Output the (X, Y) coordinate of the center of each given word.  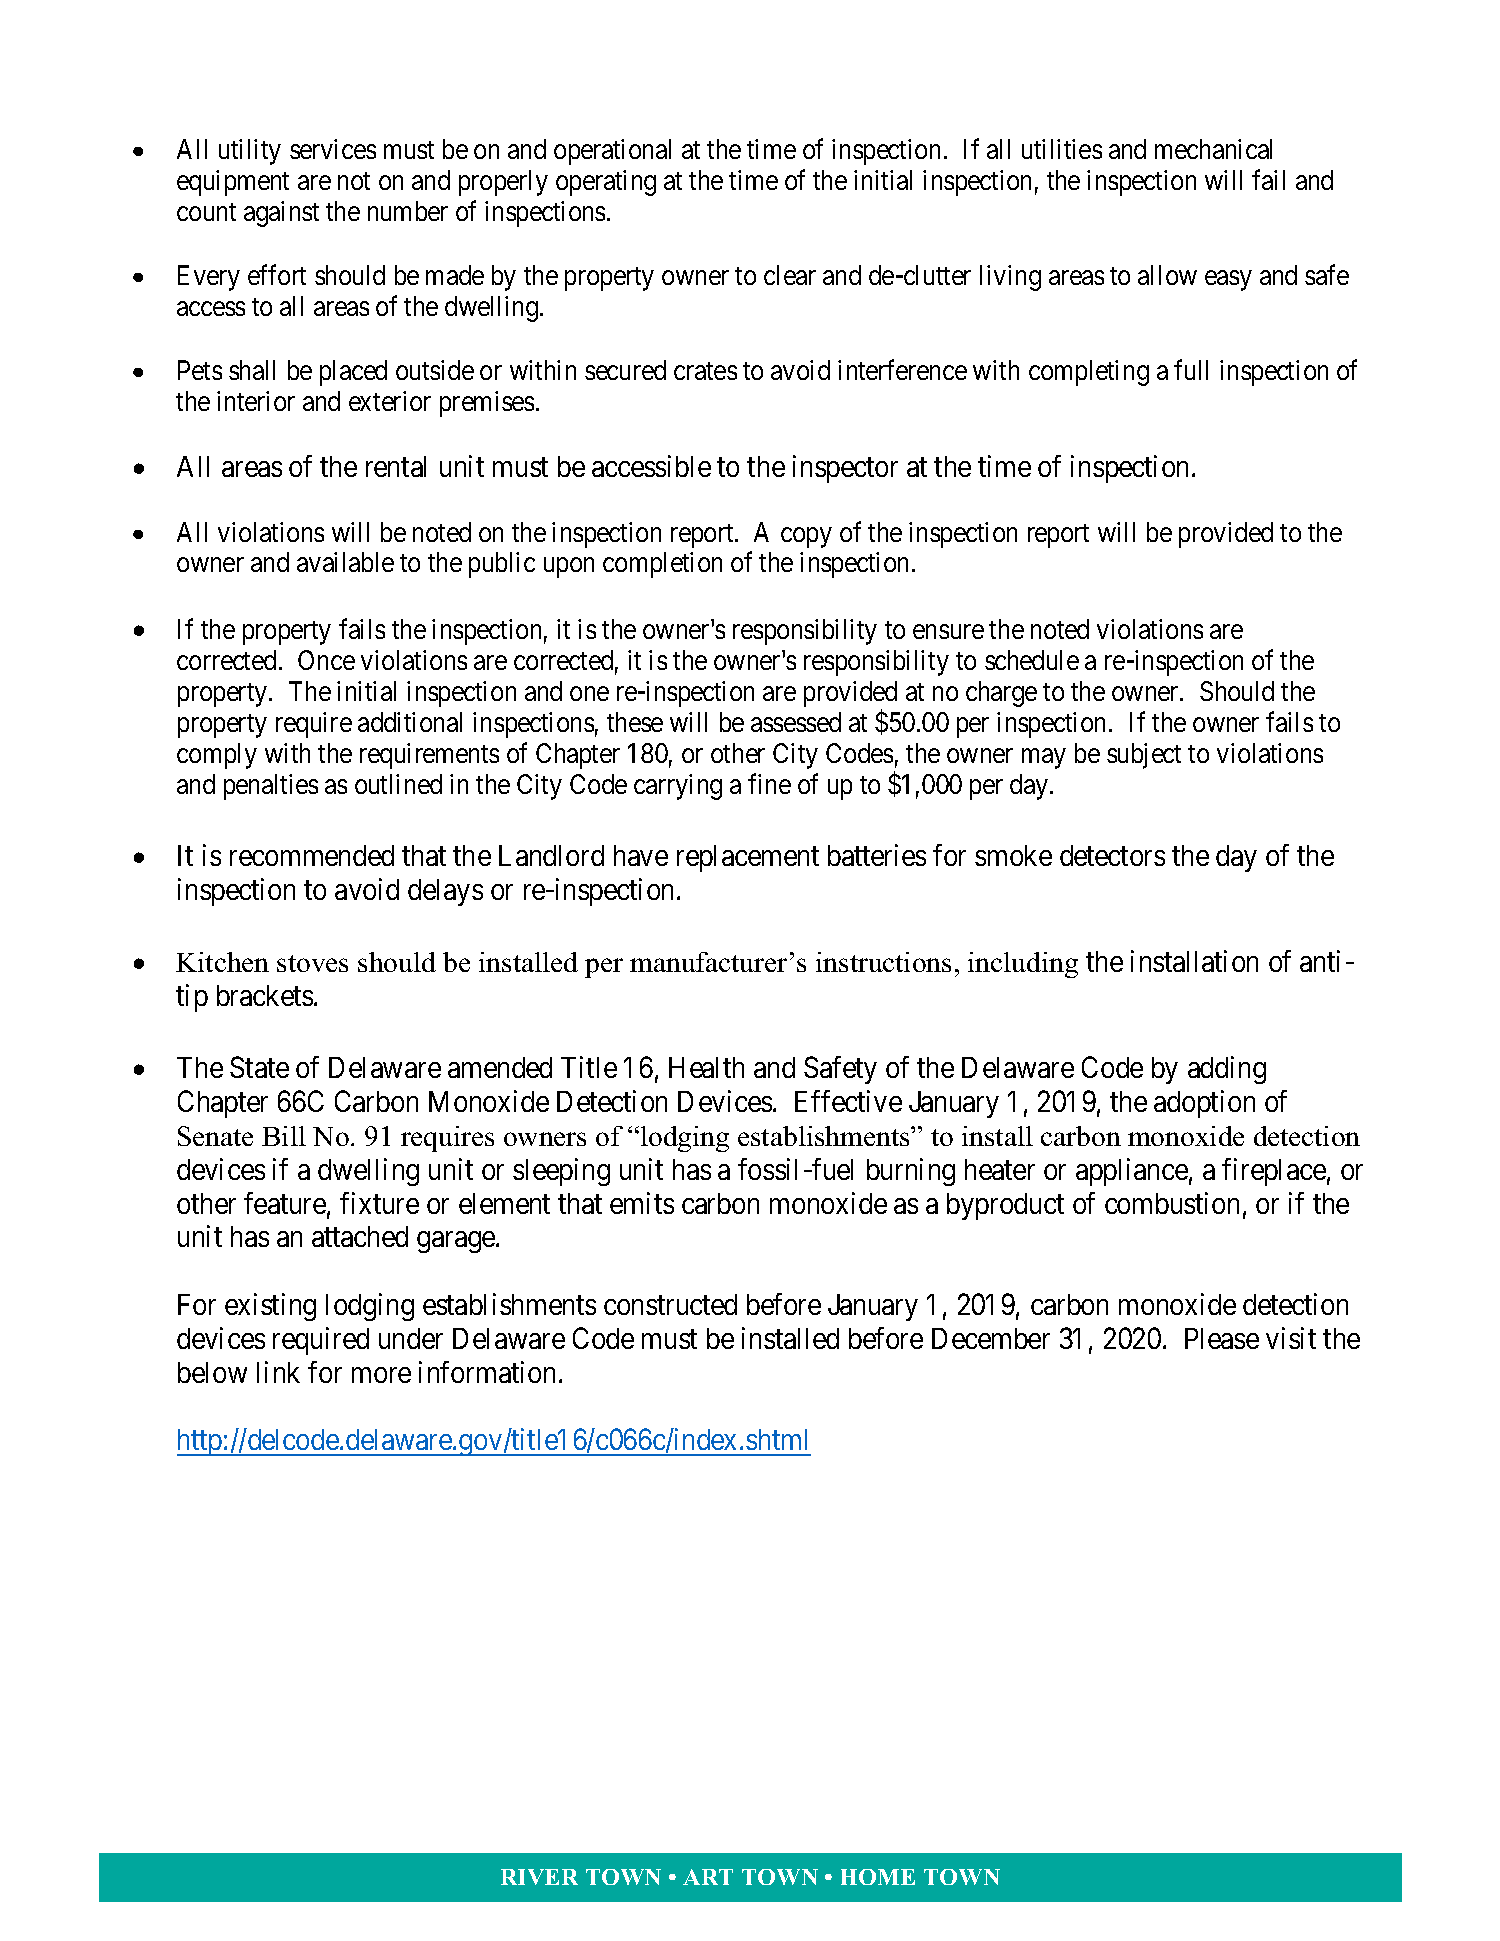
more (381, 1375)
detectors (1112, 855)
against (281, 214)
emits (642, 1203)
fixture (379, 1203)
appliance (1132, 1172)
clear (790, 275)
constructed (670, 1304)
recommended (312, 855)
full (1191, 369)
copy (806, 537)
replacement (748, 858)
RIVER (539, 1877)
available (345, 562)
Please (1222, 1338)
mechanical (1213, 149)
